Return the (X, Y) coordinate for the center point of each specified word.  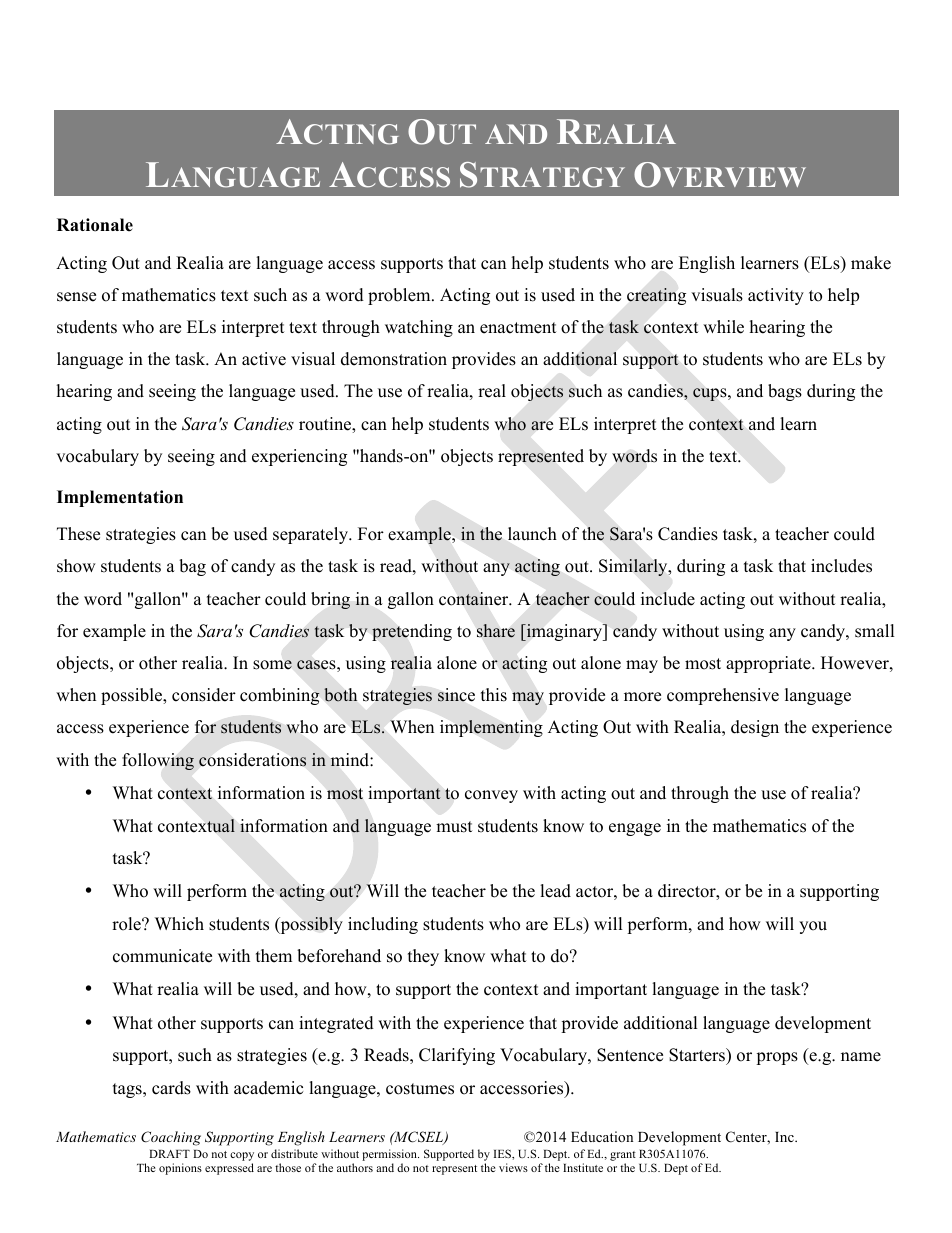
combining (280, 696)
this (494, 695)
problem (400, 296)
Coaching (171, 1138)
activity (776, 296)
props (777, 1058)
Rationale (95, 225)
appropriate (769, 664)
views (513, 1167)
